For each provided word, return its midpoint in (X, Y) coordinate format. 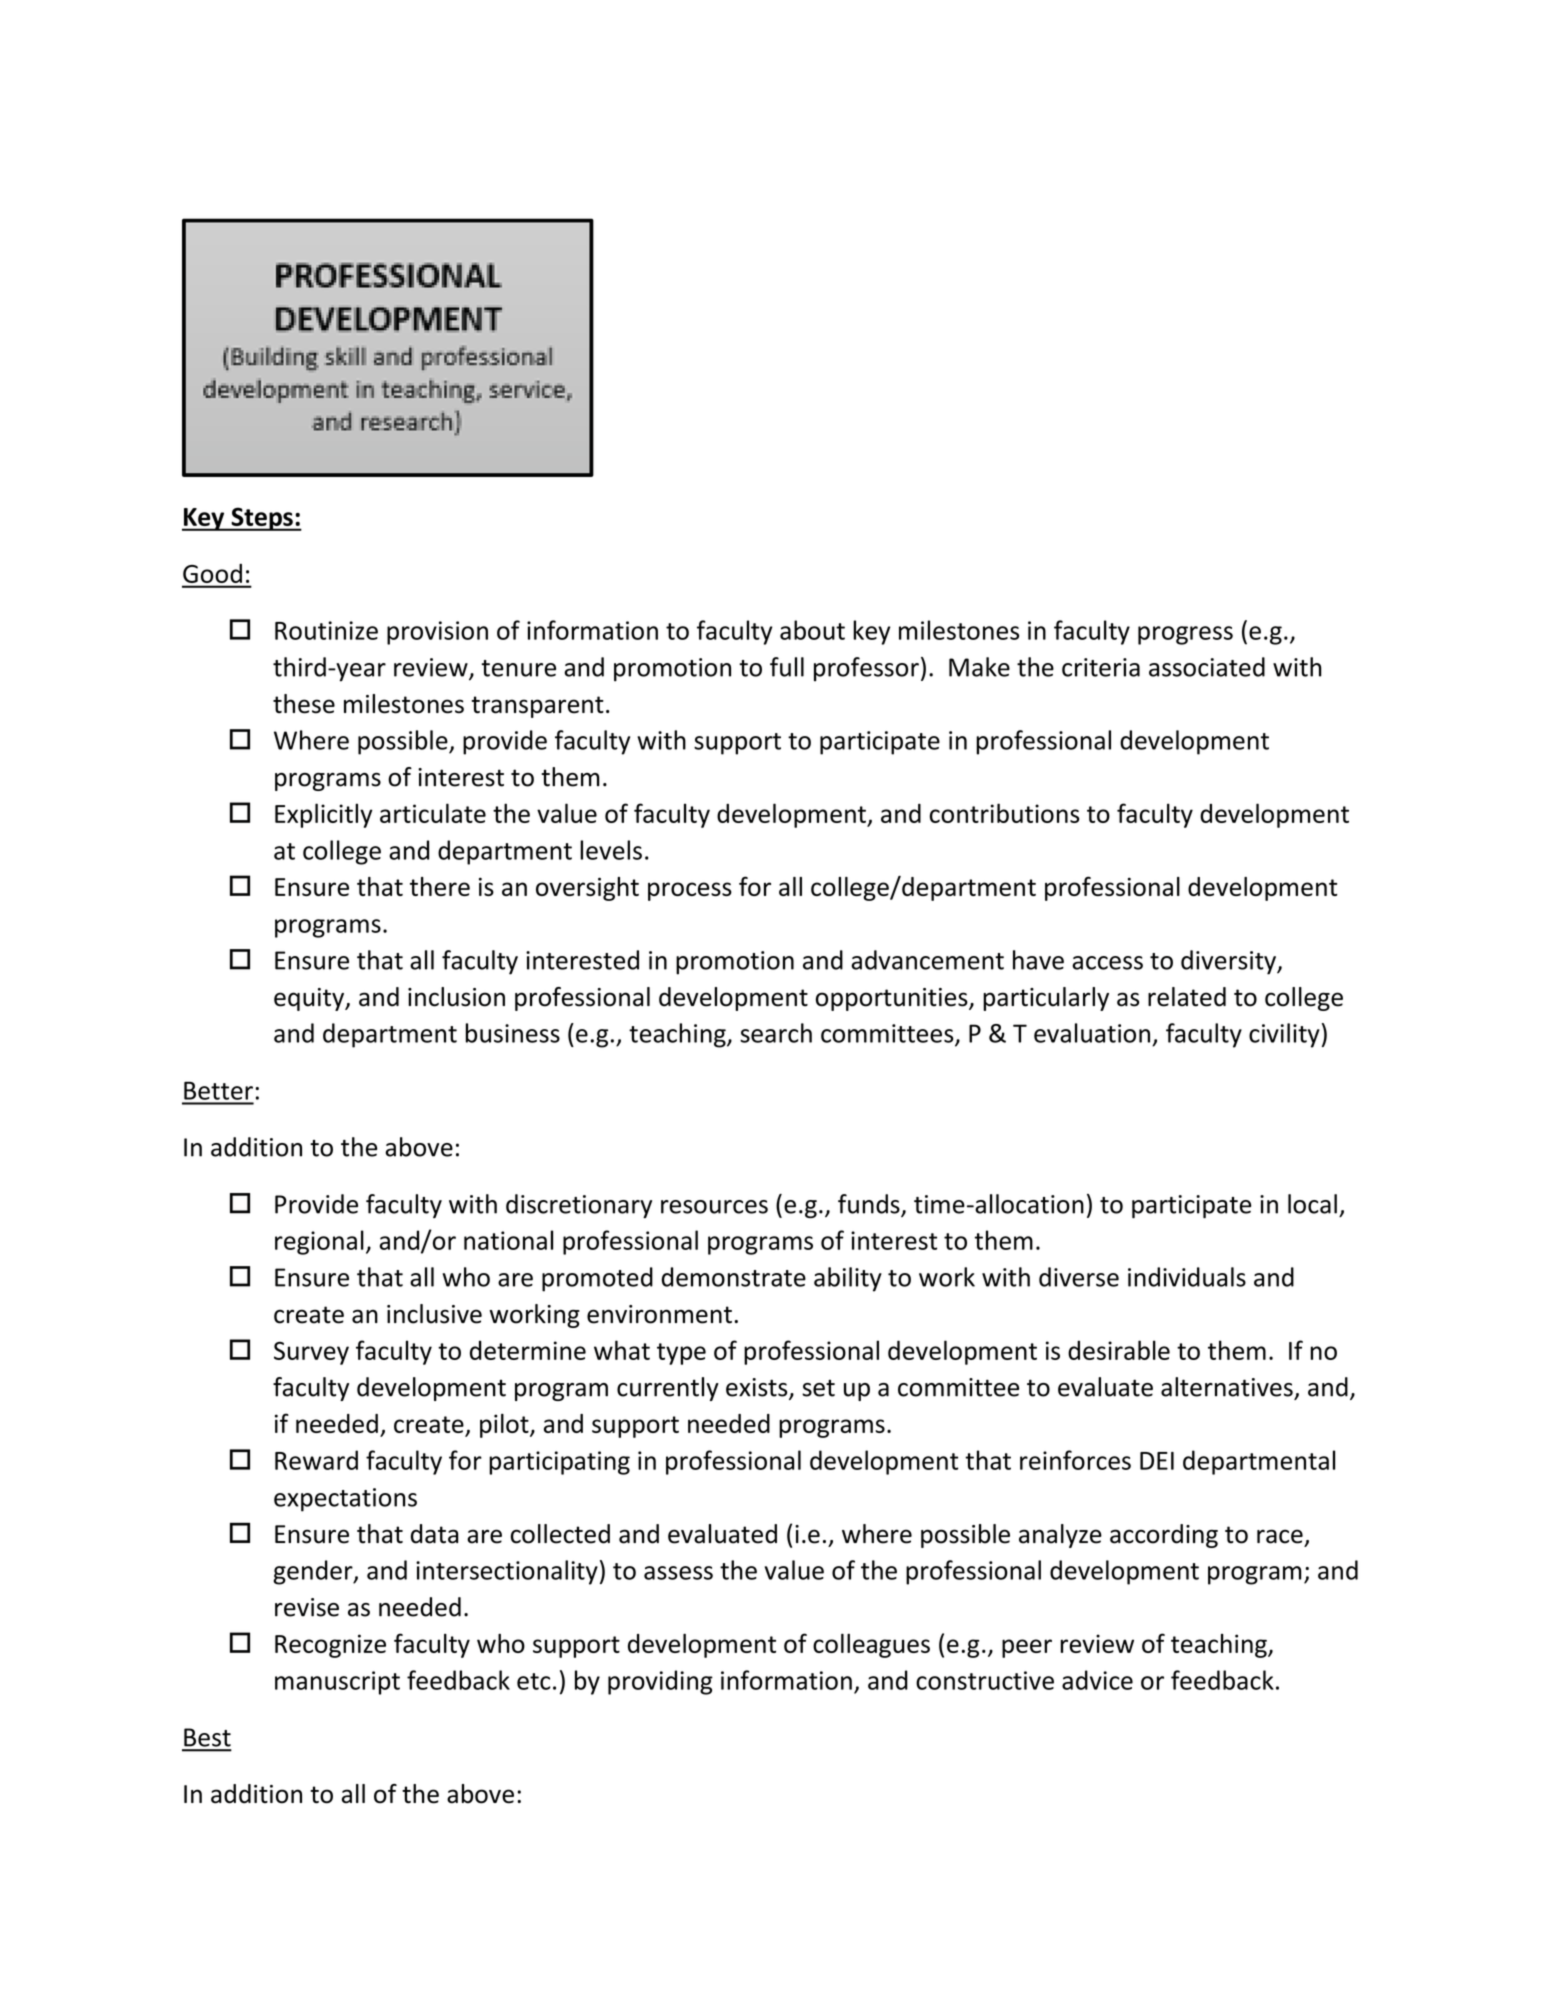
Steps (262, 519)
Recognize (330, 1646)
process (690, 891)
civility (1284, 1035)
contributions (1004, 813)
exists (758, 1388)
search (776, 1033)
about (812, 630)
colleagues (871, 1645)
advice (1097, 1680)
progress (1185, 635)
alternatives (1227, 1387)
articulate (433, 813)
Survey (311, 1353)
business (513, 1033)
